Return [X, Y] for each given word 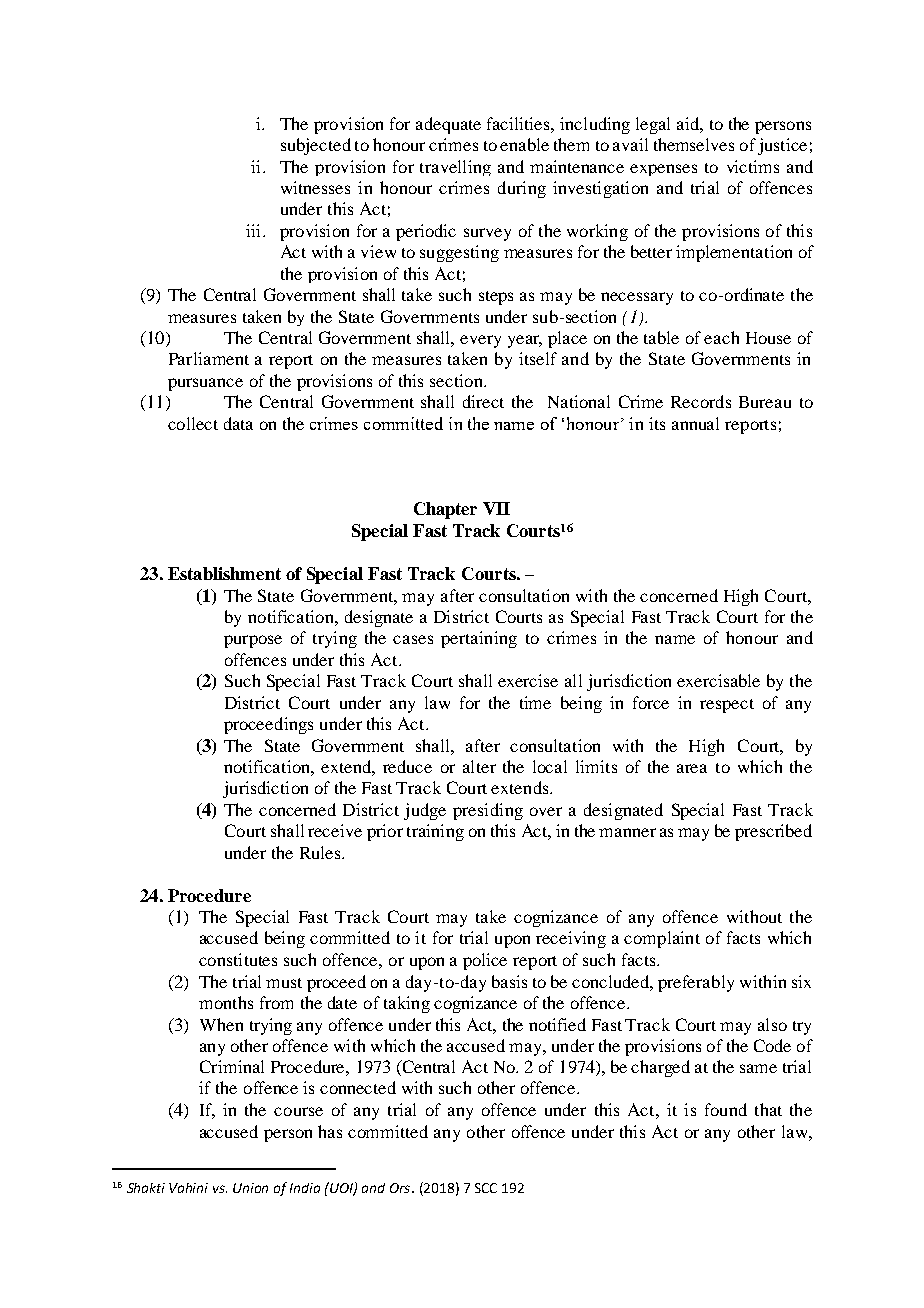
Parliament [209, 358]
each [721, 337]
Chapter [445, 510]
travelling [455, 168]
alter [479, 766]
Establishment [224, 573]
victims [753, 166]
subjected [316, 146]
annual [695, 423]
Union [250, 1188]
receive [335, 830]
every [480, 341]
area [692, 768]
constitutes [238, 959]
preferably [696, 983]
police [485, 961]
